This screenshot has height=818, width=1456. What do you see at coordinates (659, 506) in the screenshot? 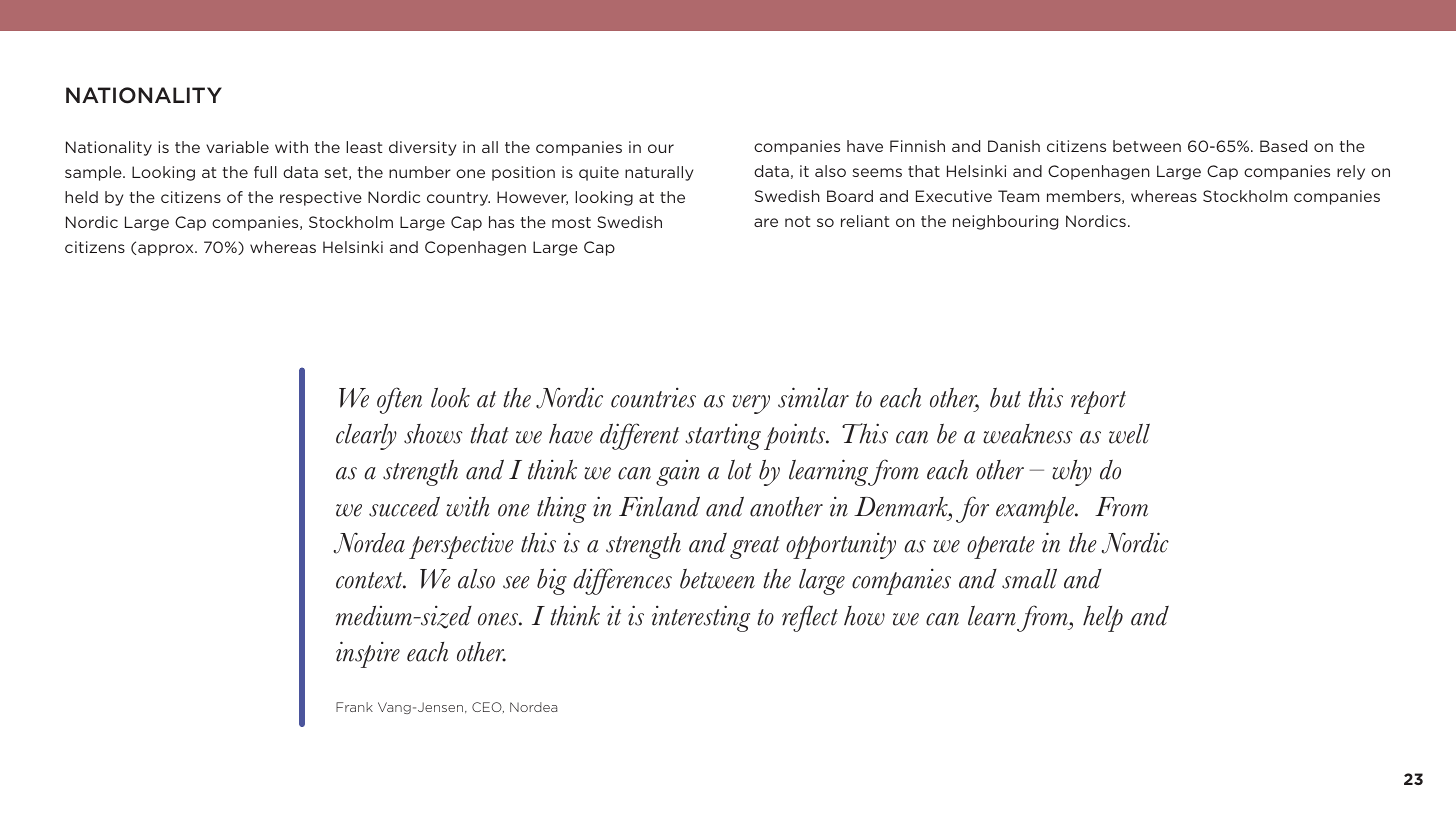
I see `Finland` at bounding box center [659, 506].
